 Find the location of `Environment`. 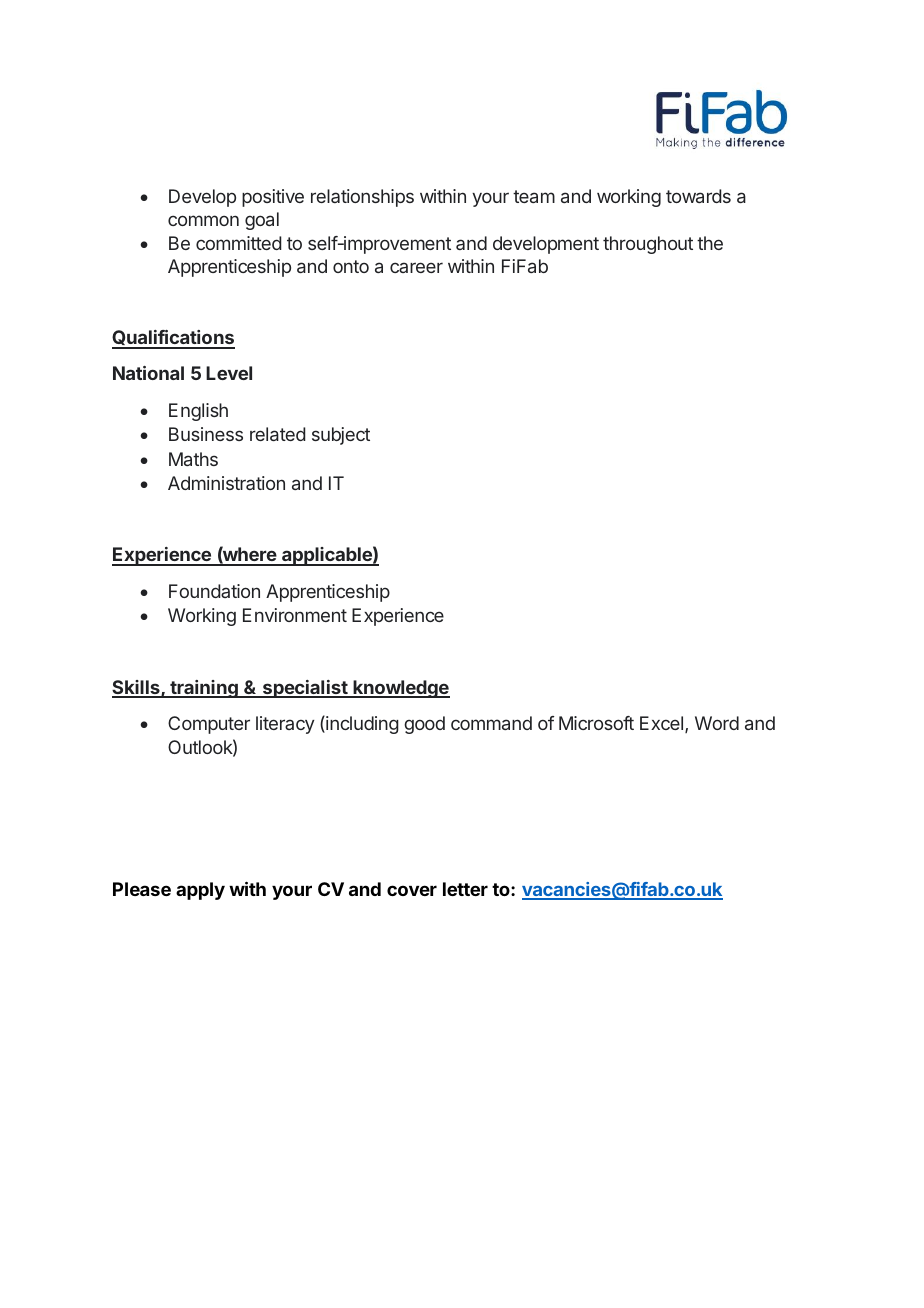

Environment is located at coordinates (295, 615).
